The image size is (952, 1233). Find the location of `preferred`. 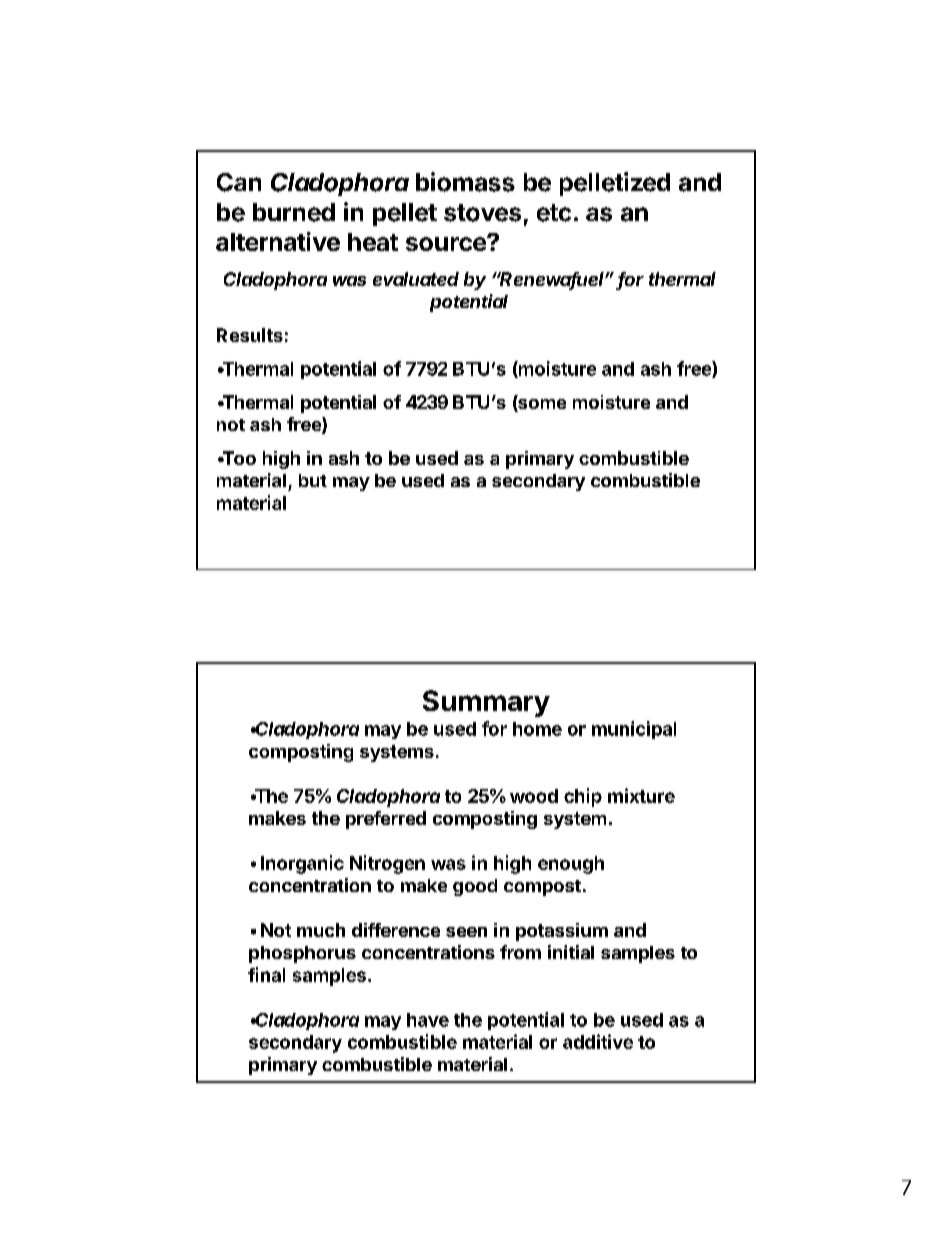

preferred is located at coordinates (386, 820).
